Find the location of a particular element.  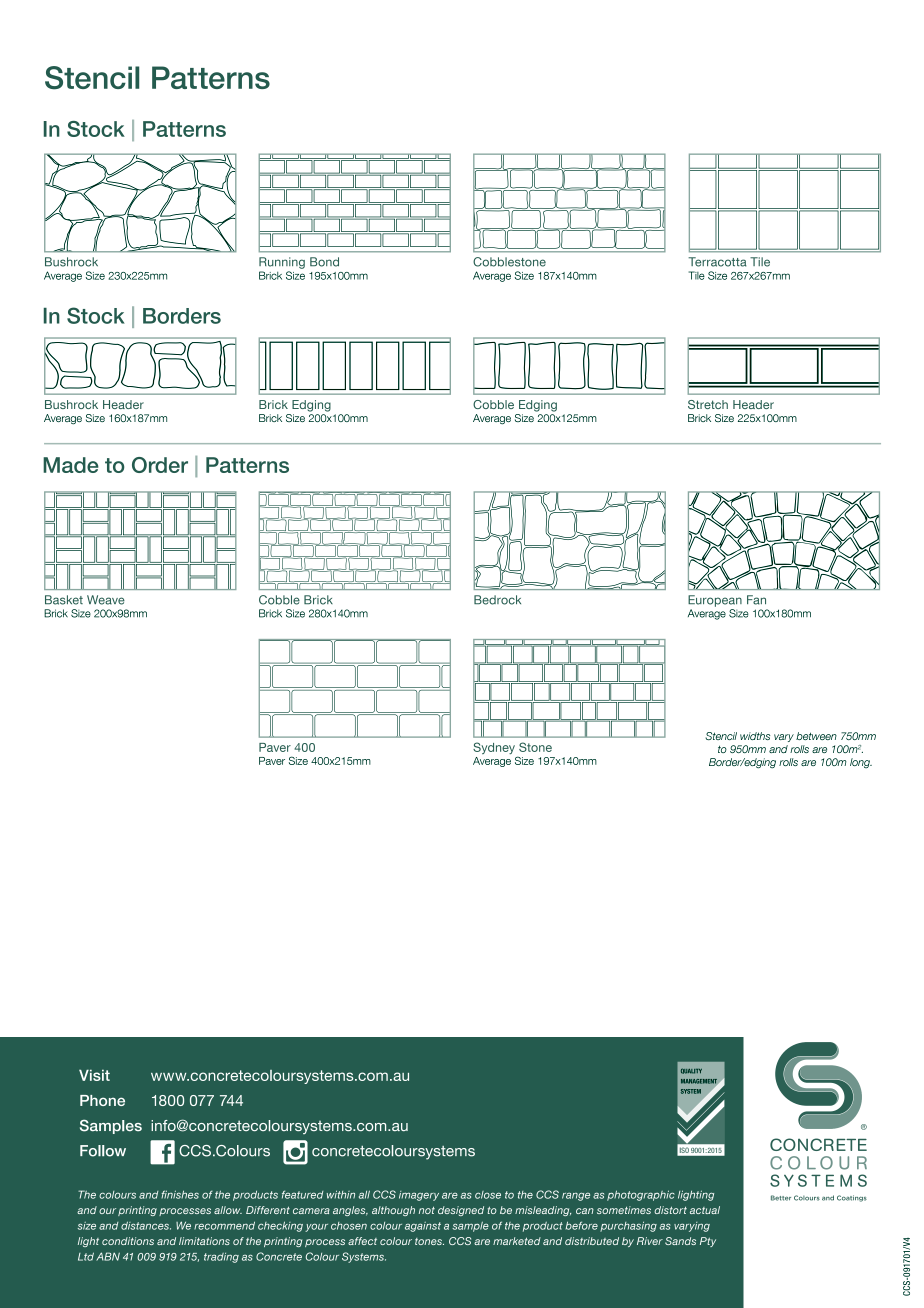

photographic is located at coordinates (641, 1195).
